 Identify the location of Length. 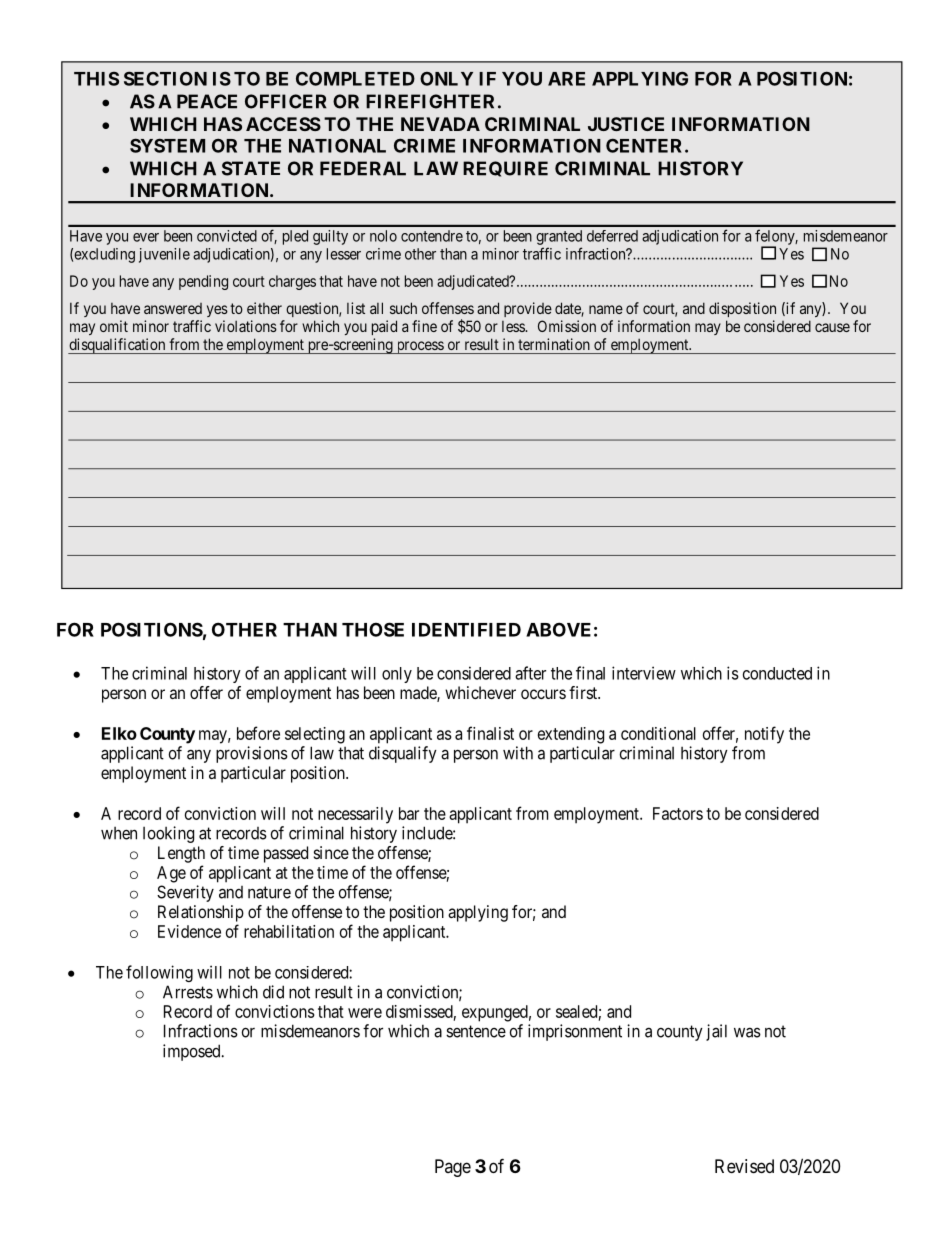
(181, 854).
